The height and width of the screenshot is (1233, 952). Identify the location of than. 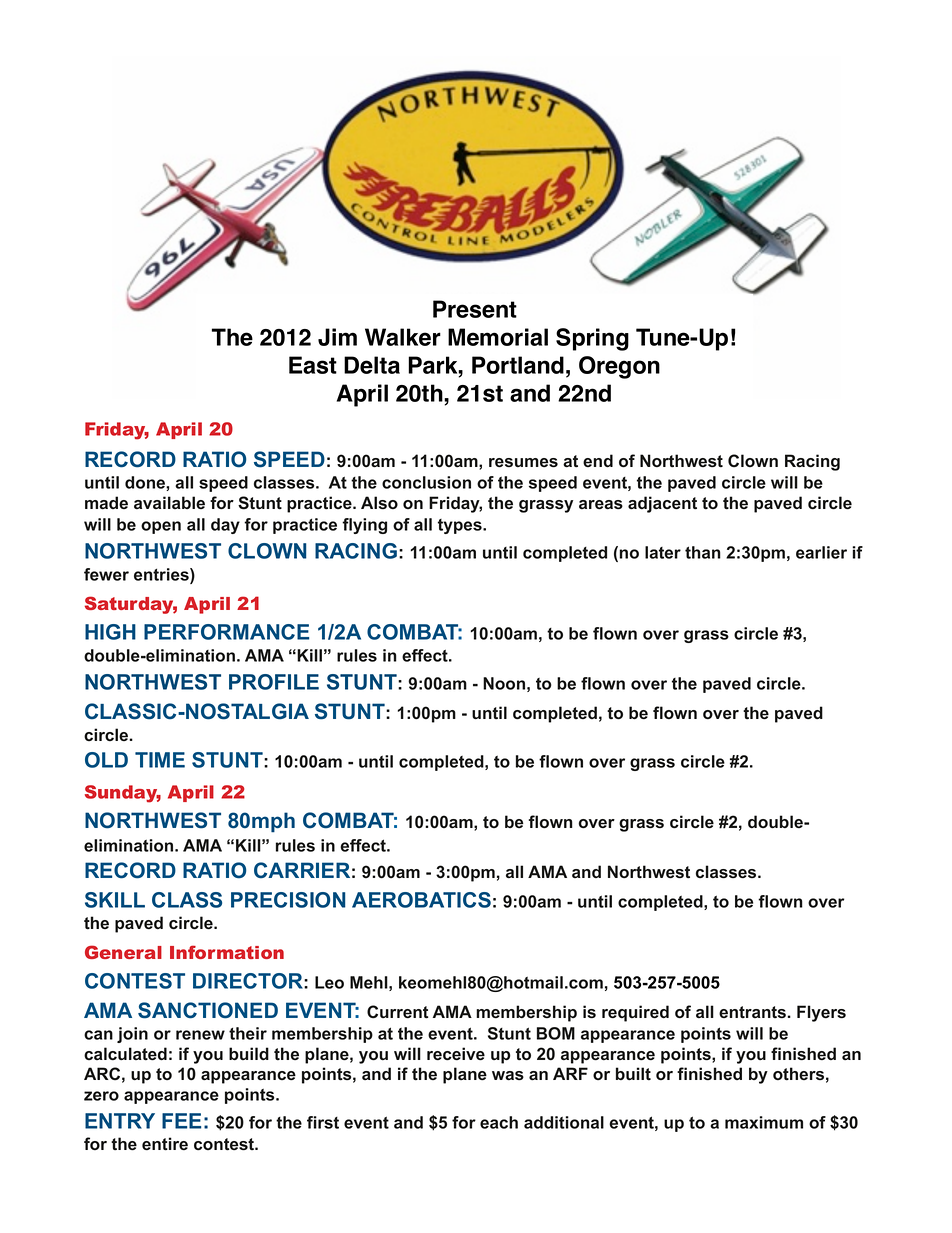
(703, 552).
